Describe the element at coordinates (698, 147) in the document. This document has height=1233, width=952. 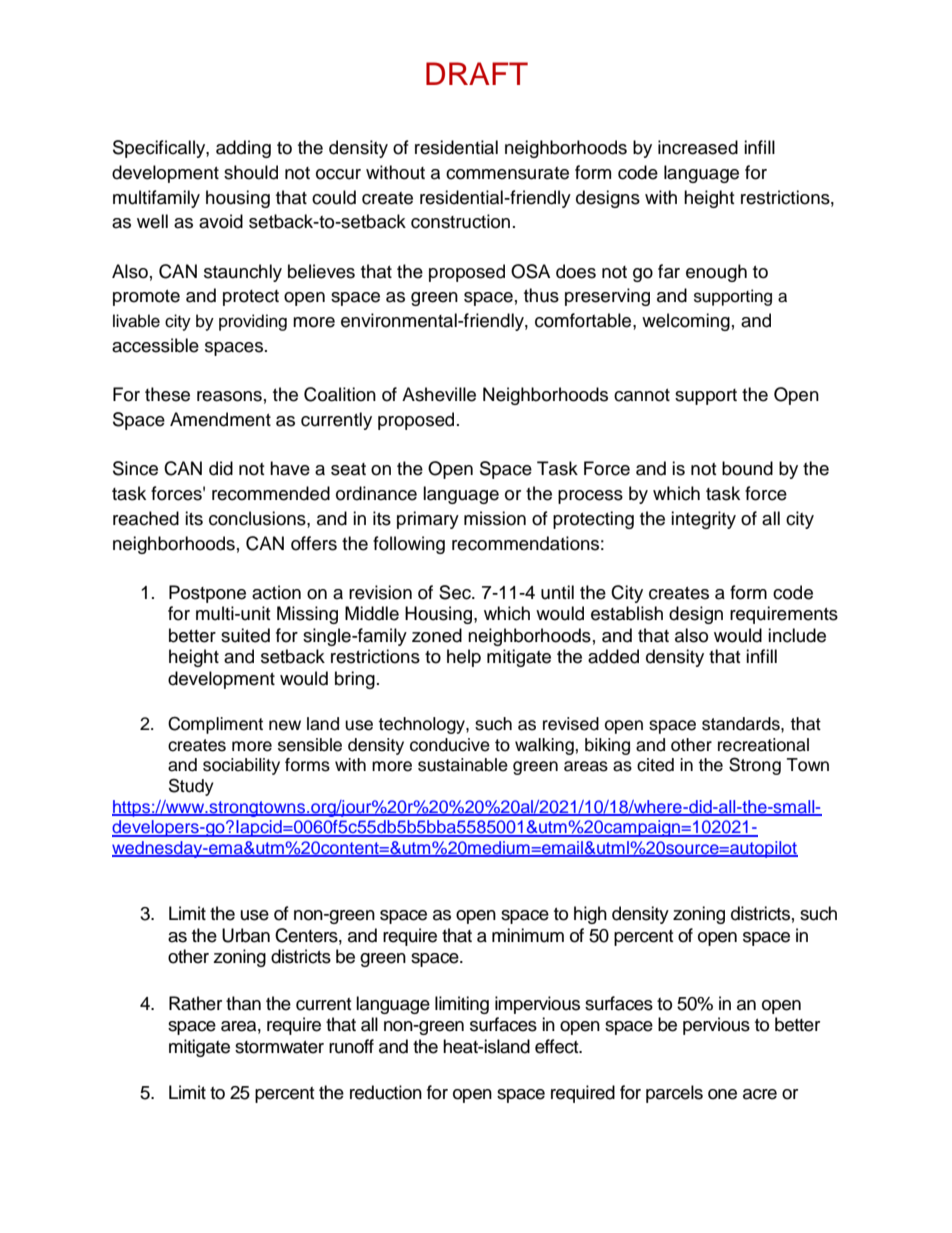
I see `increased` at that location.
